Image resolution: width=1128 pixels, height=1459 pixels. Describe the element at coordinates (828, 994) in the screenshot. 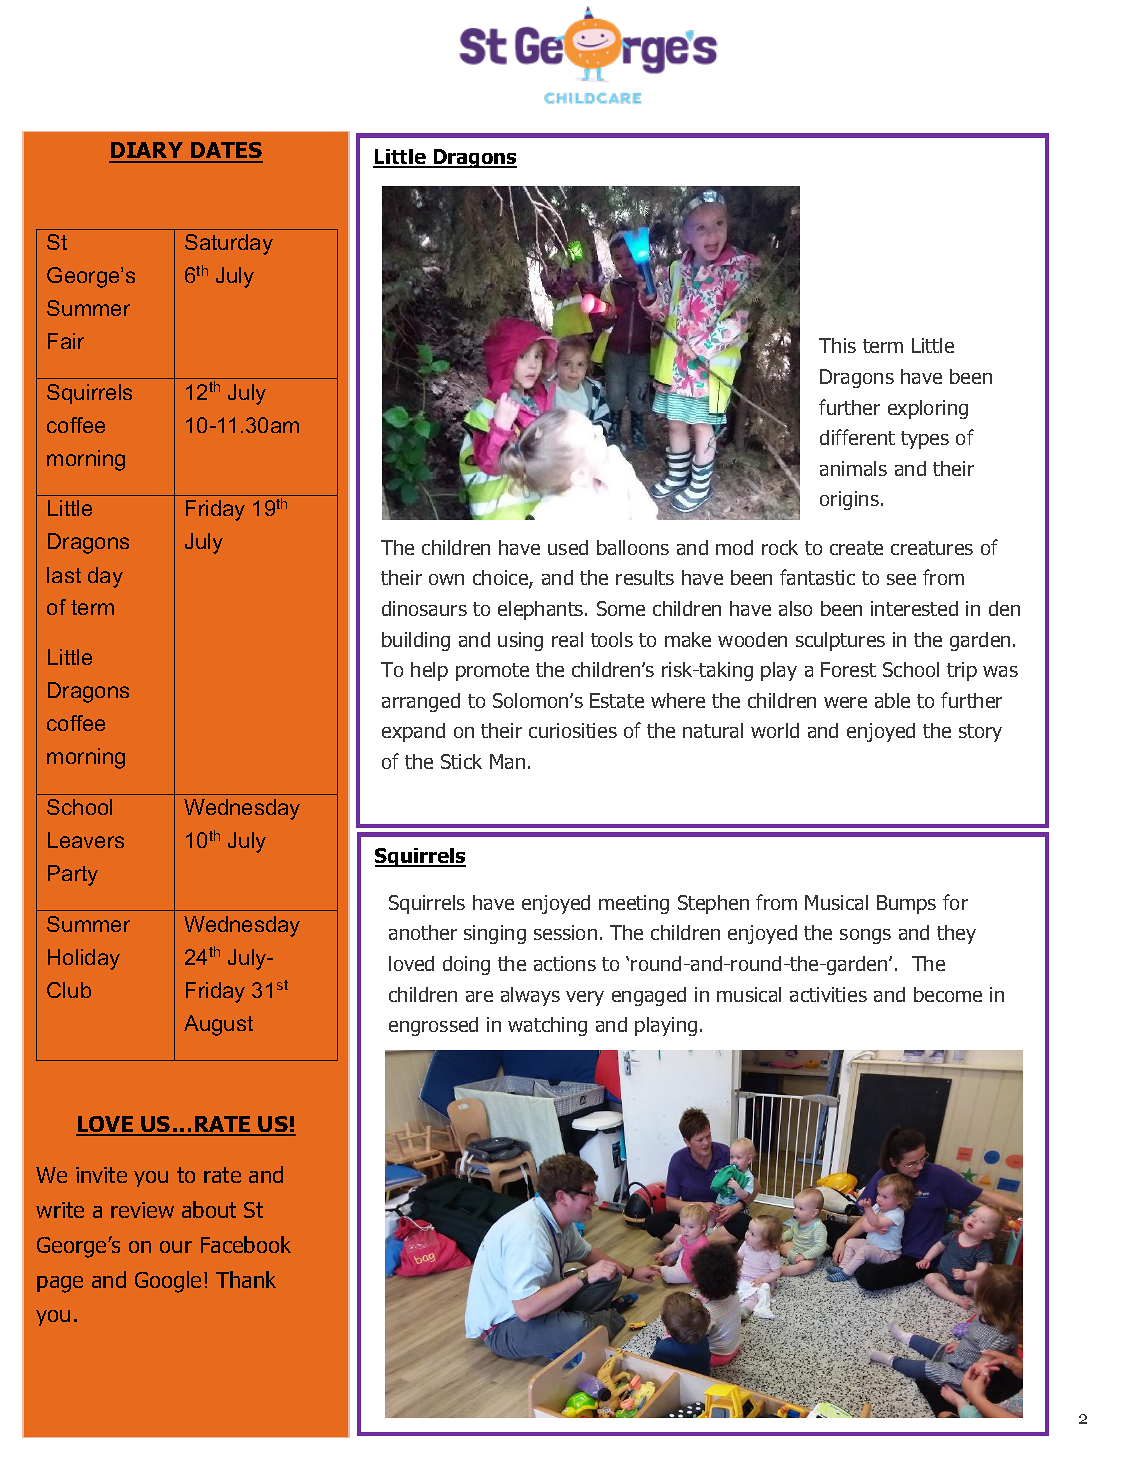

I see `activities` at that location.
